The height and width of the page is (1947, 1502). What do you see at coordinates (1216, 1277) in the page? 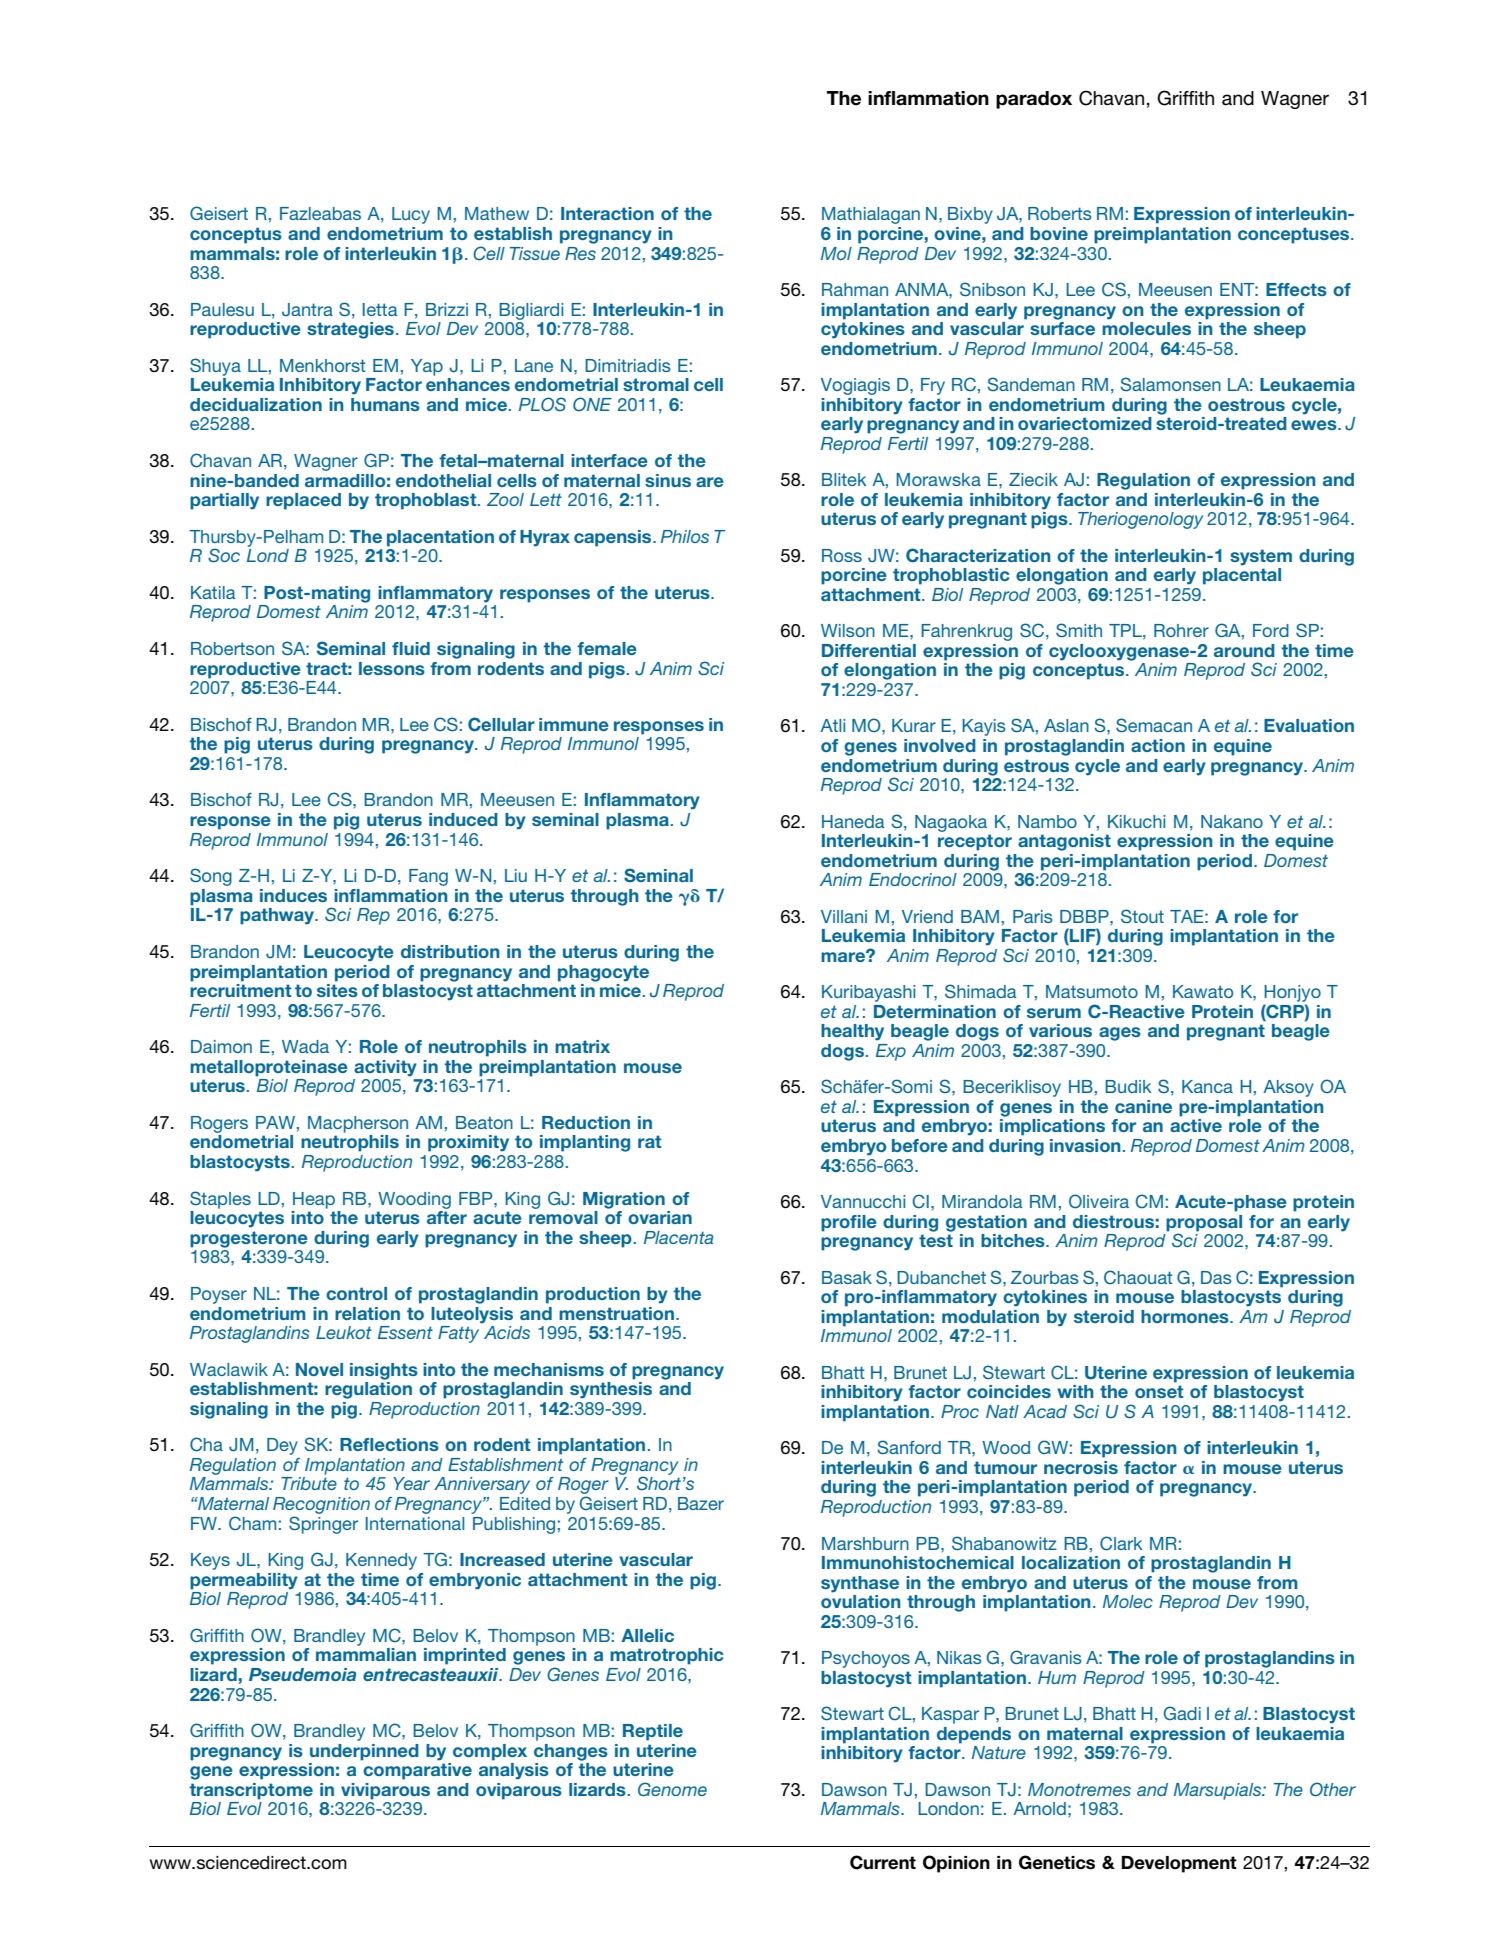
I see `Das` at bounding box center [1216, 1277].
